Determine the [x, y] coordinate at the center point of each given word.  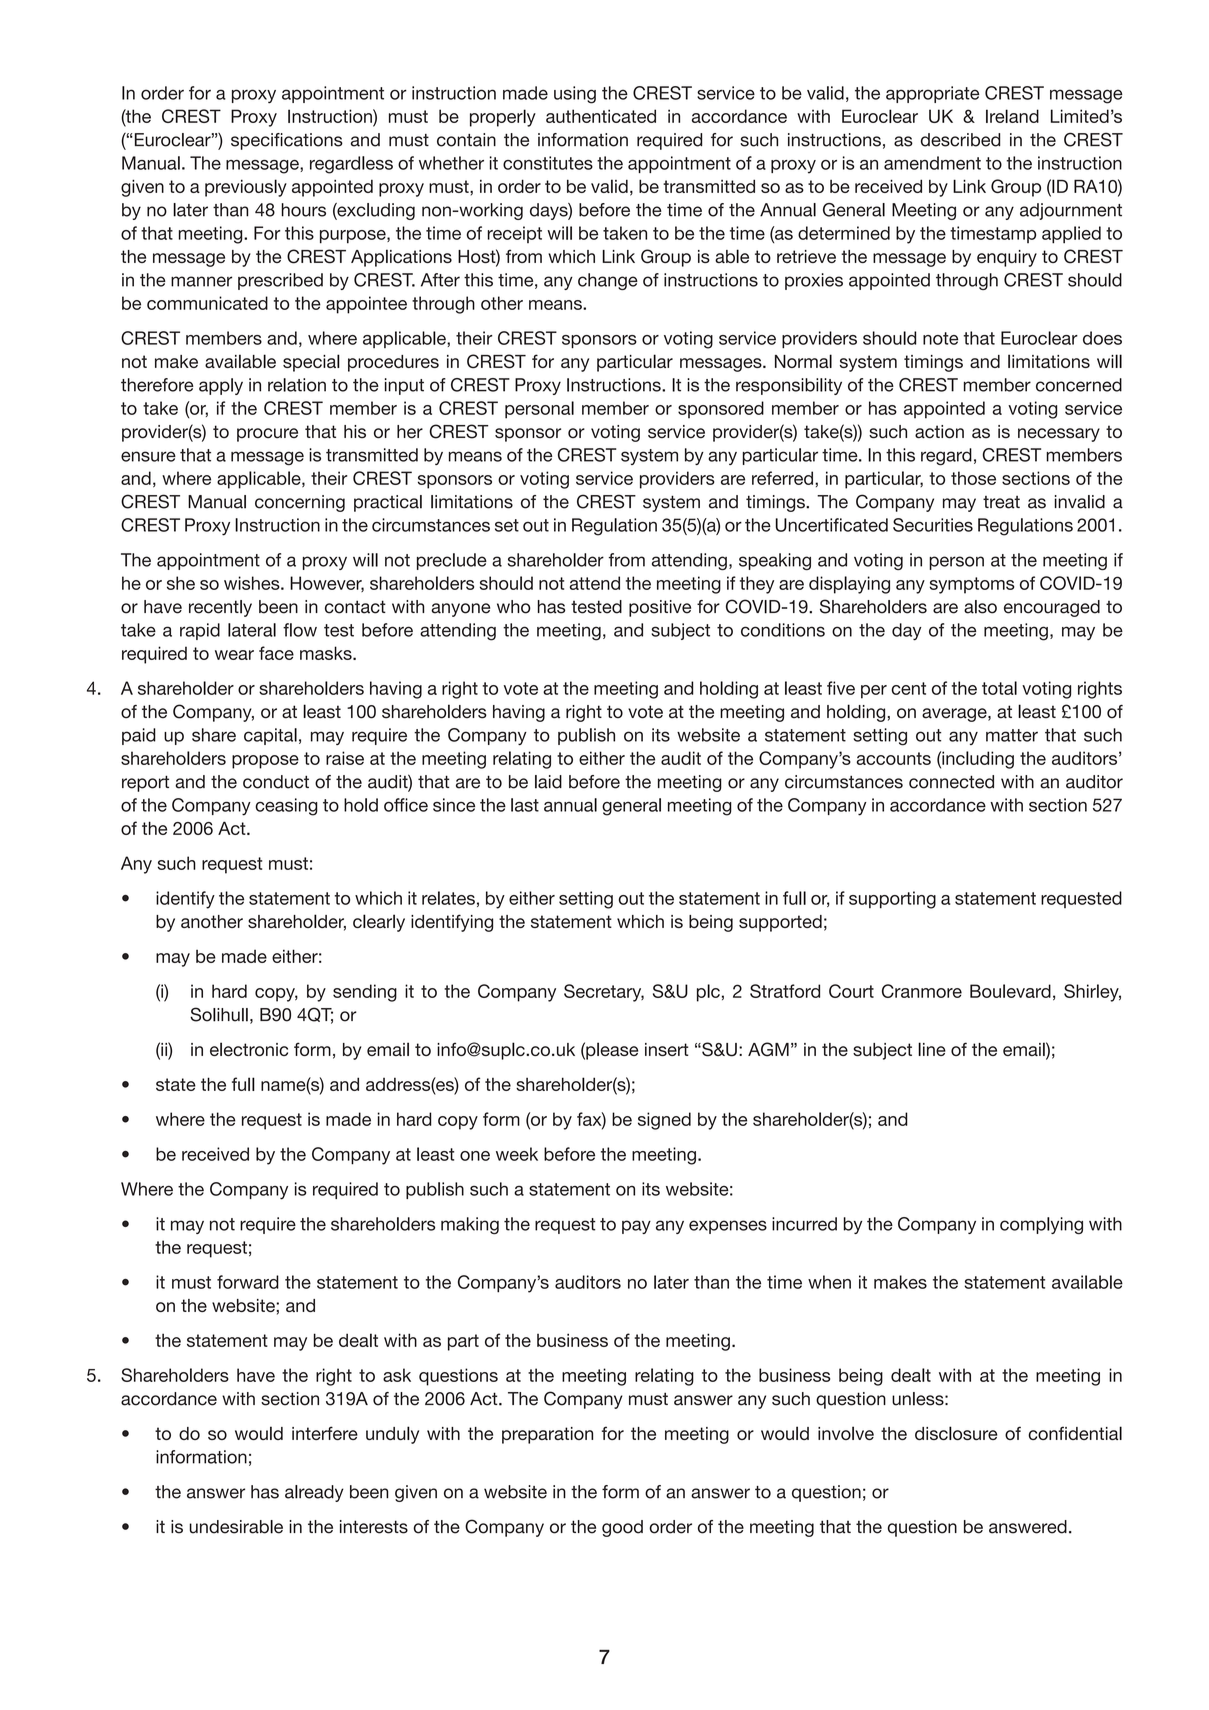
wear [234, 655]
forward [248, 1282]
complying [1041, 1225]
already [314, 1493]
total [999, 688]
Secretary [604, 993]
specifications [287, 141]
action [939, 432]
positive [660, 608]
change [608, 281]
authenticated [601, 116]
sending [365, 993]
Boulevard [1010, 991]
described [960, 140]
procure [267, 435]
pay [636, 1227]
